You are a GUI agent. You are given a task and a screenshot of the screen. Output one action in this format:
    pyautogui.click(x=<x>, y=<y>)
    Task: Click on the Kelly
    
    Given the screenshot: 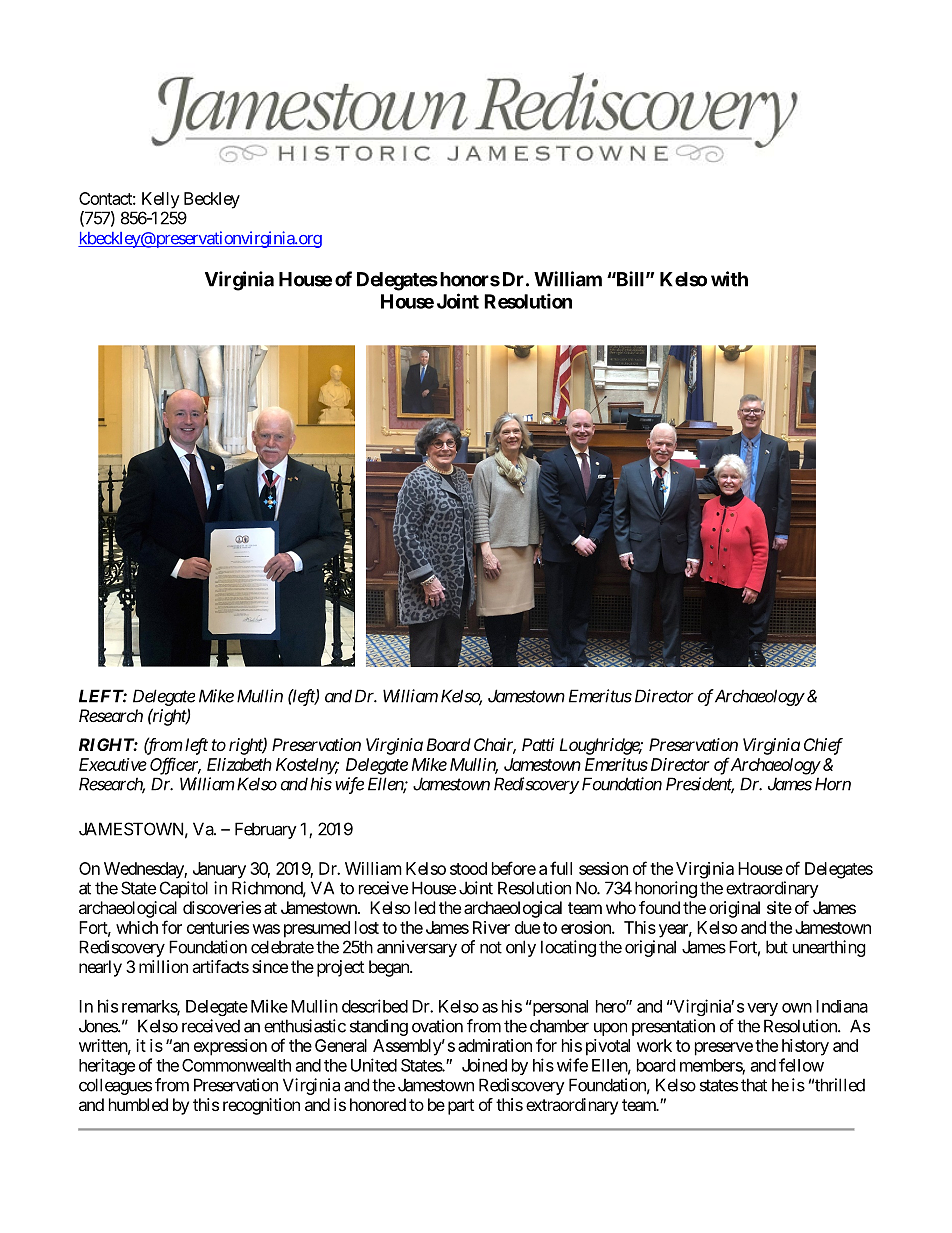 What is the action you would take?
    pyautogui.click(x=161, y=200)
